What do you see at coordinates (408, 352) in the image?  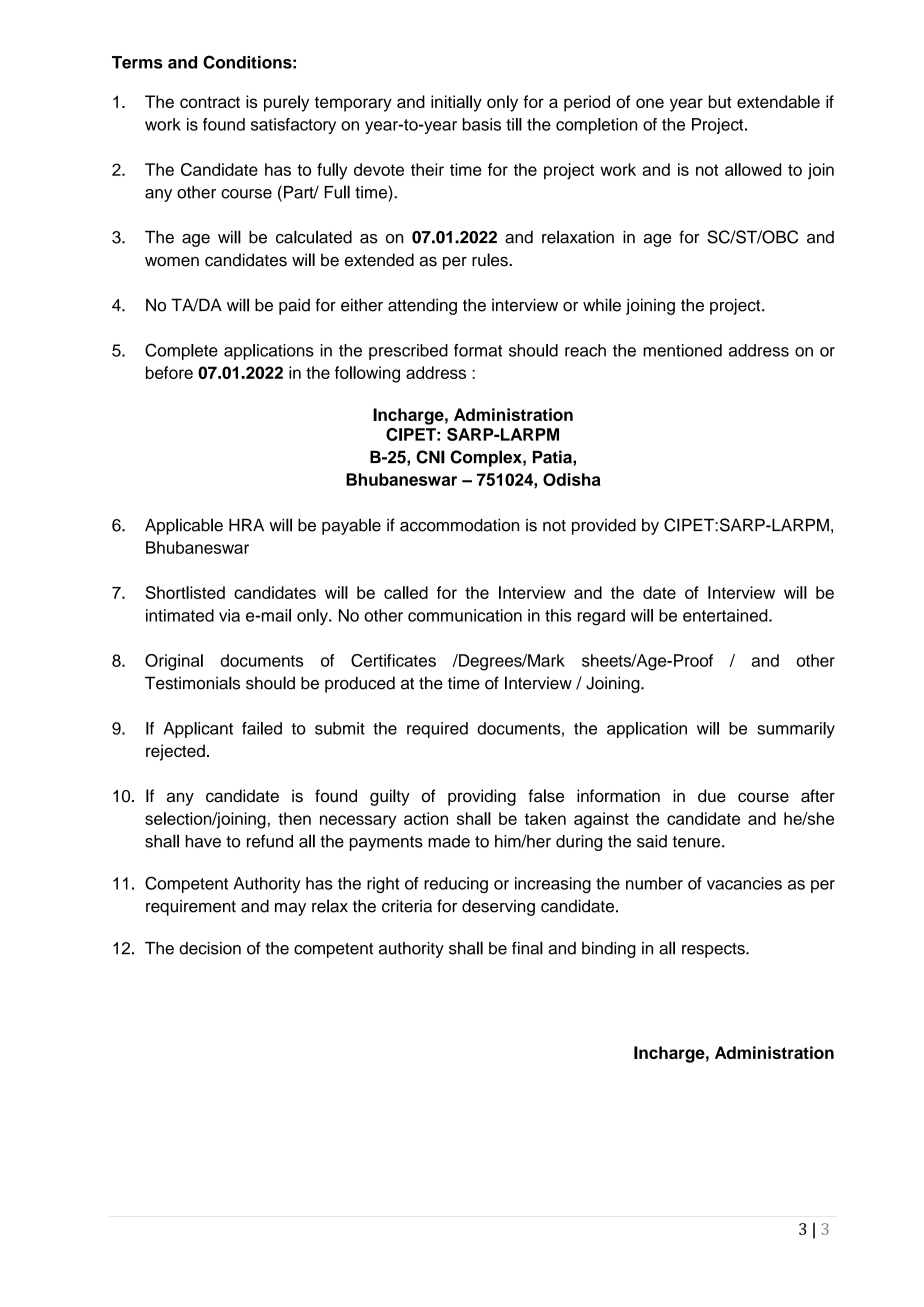 I see `prescribed` at bounding box center [408, 352].
